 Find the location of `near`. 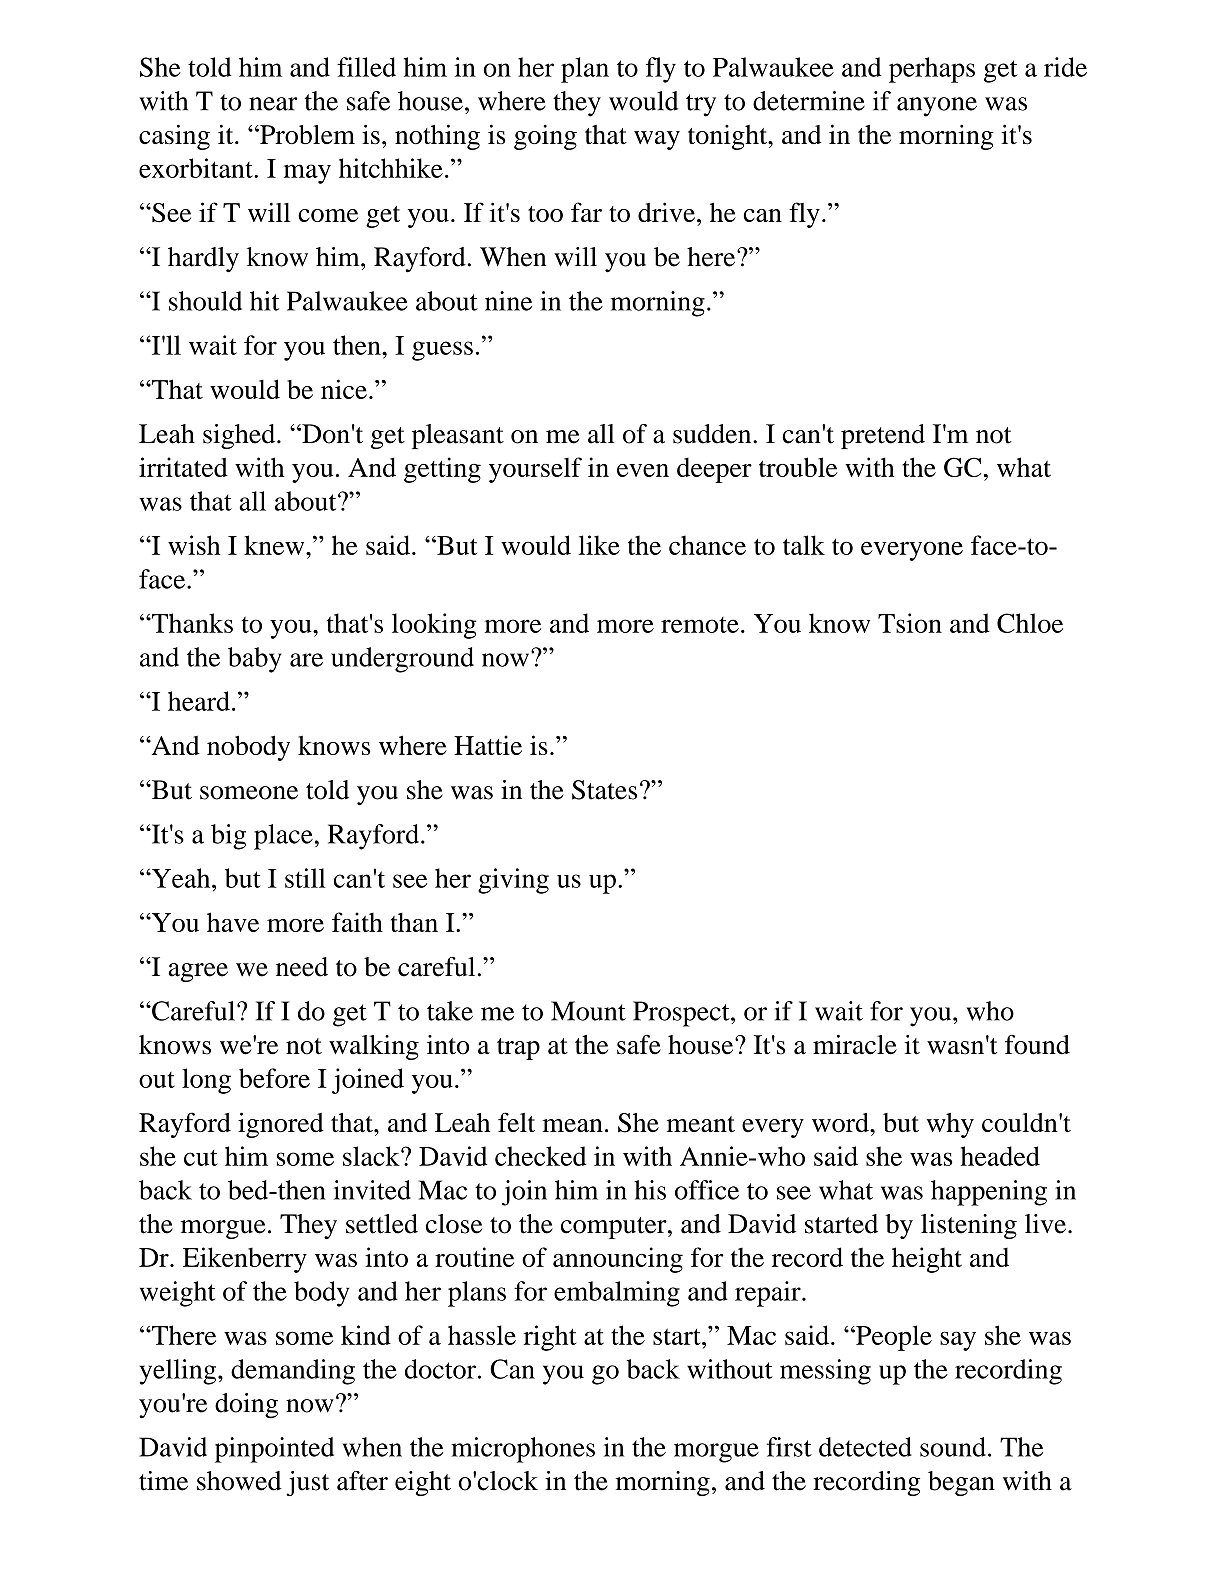

near is located at coordinates (273, 104).
